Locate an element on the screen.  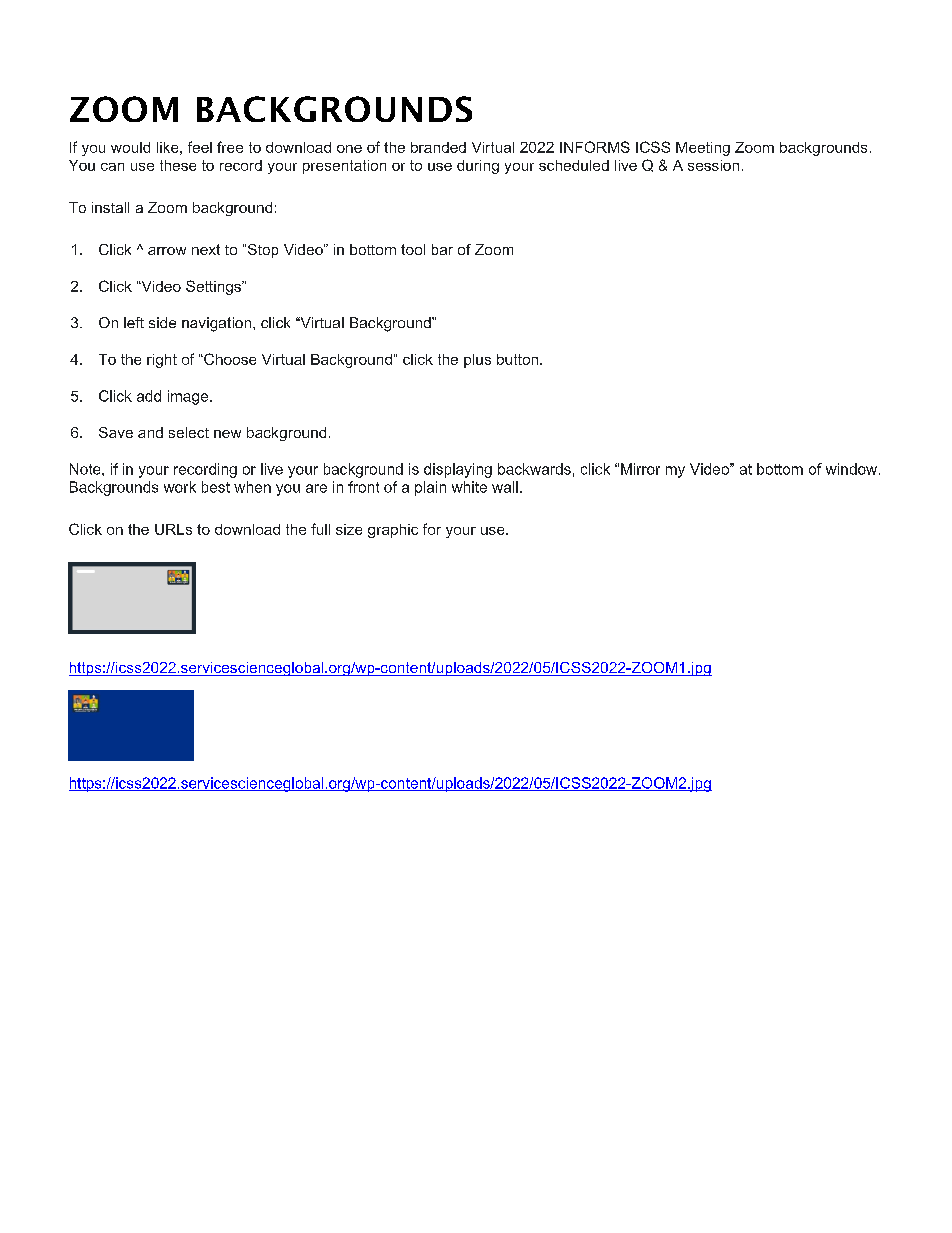
work is located at coordinates (180, 487).
